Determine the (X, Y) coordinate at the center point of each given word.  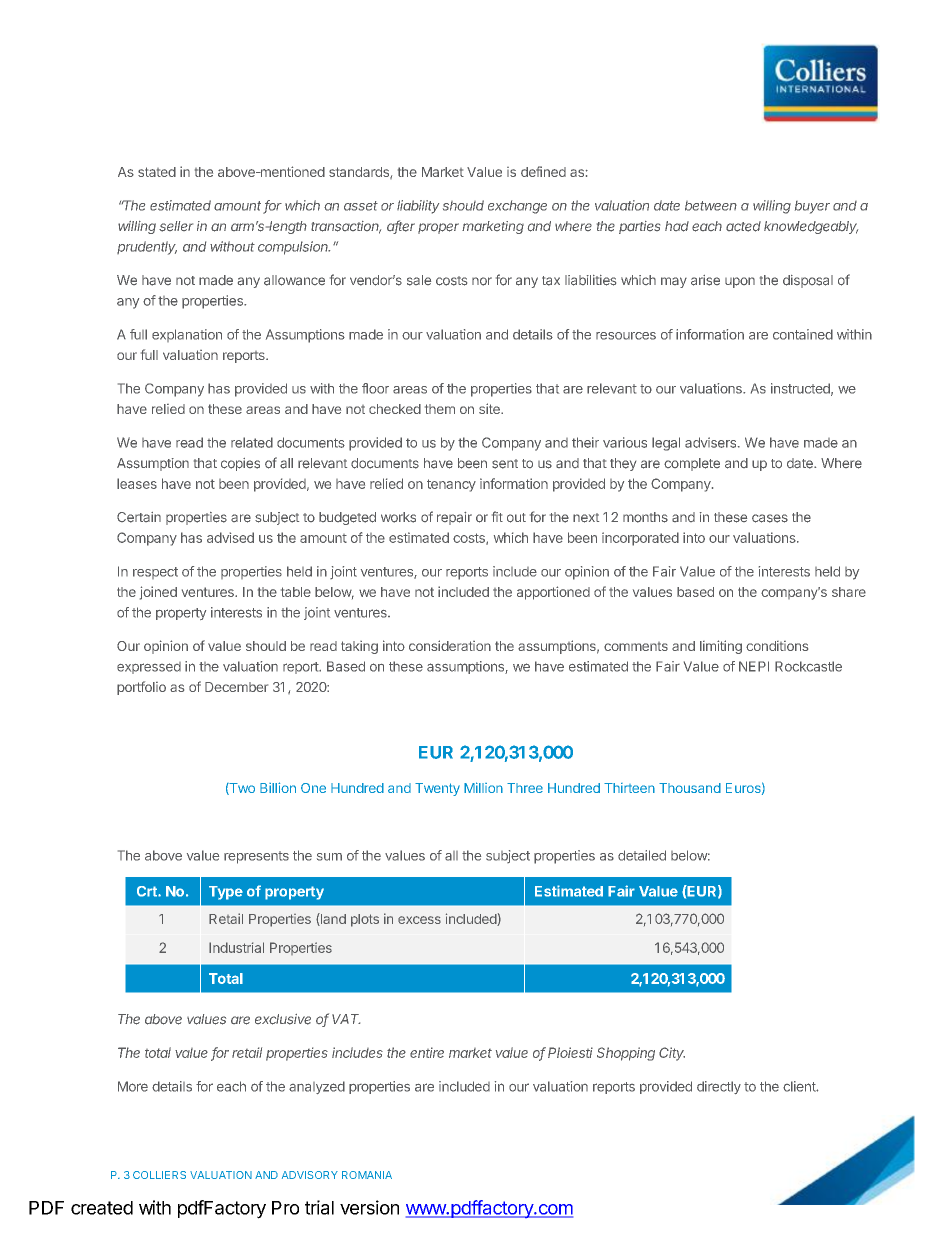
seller (176, 226)
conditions (777, 646)
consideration (450, 645)
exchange (517, 207)
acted (743, 226)
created (102, 1208)
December (236, 687)
